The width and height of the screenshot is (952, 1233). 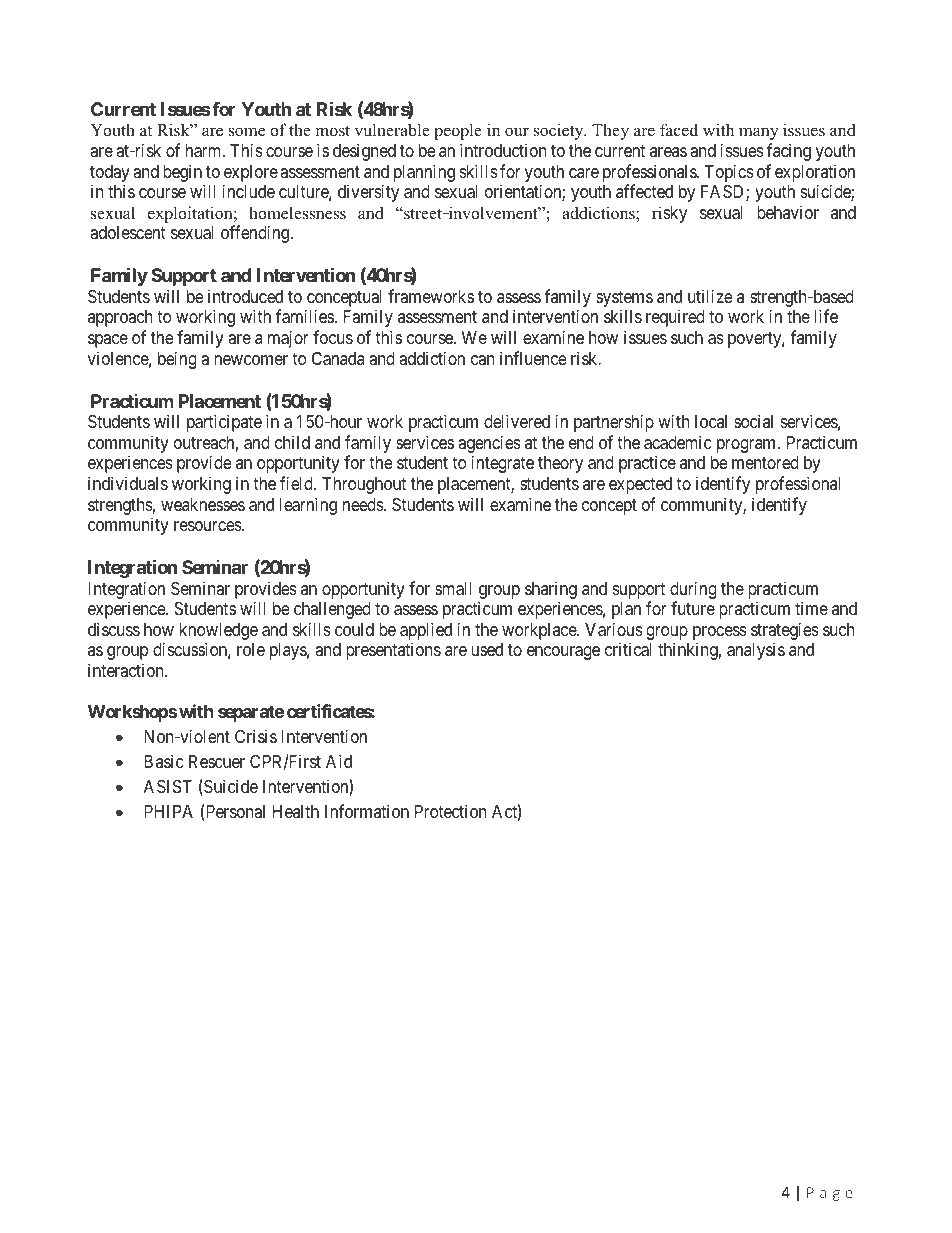 I want to click on many, so click(x=759, y=133).
